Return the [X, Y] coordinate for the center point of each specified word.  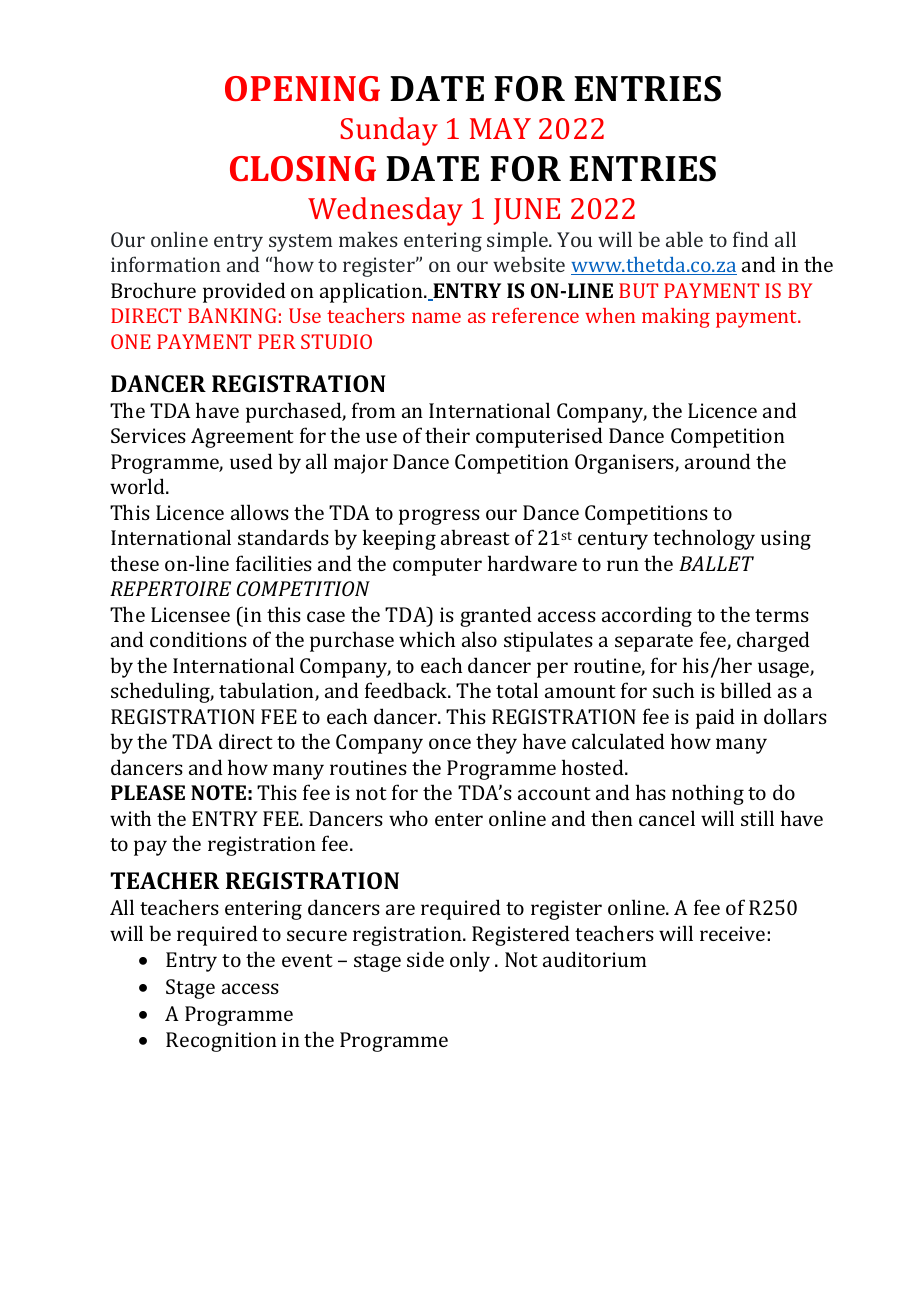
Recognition [221, 1042]
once [450, 743]
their [447, 435]
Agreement [242, 438]
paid [715, 718]
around [718, 461]
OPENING [302, 88]
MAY [500, 128]
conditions [198, 639]
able [684, 239]
